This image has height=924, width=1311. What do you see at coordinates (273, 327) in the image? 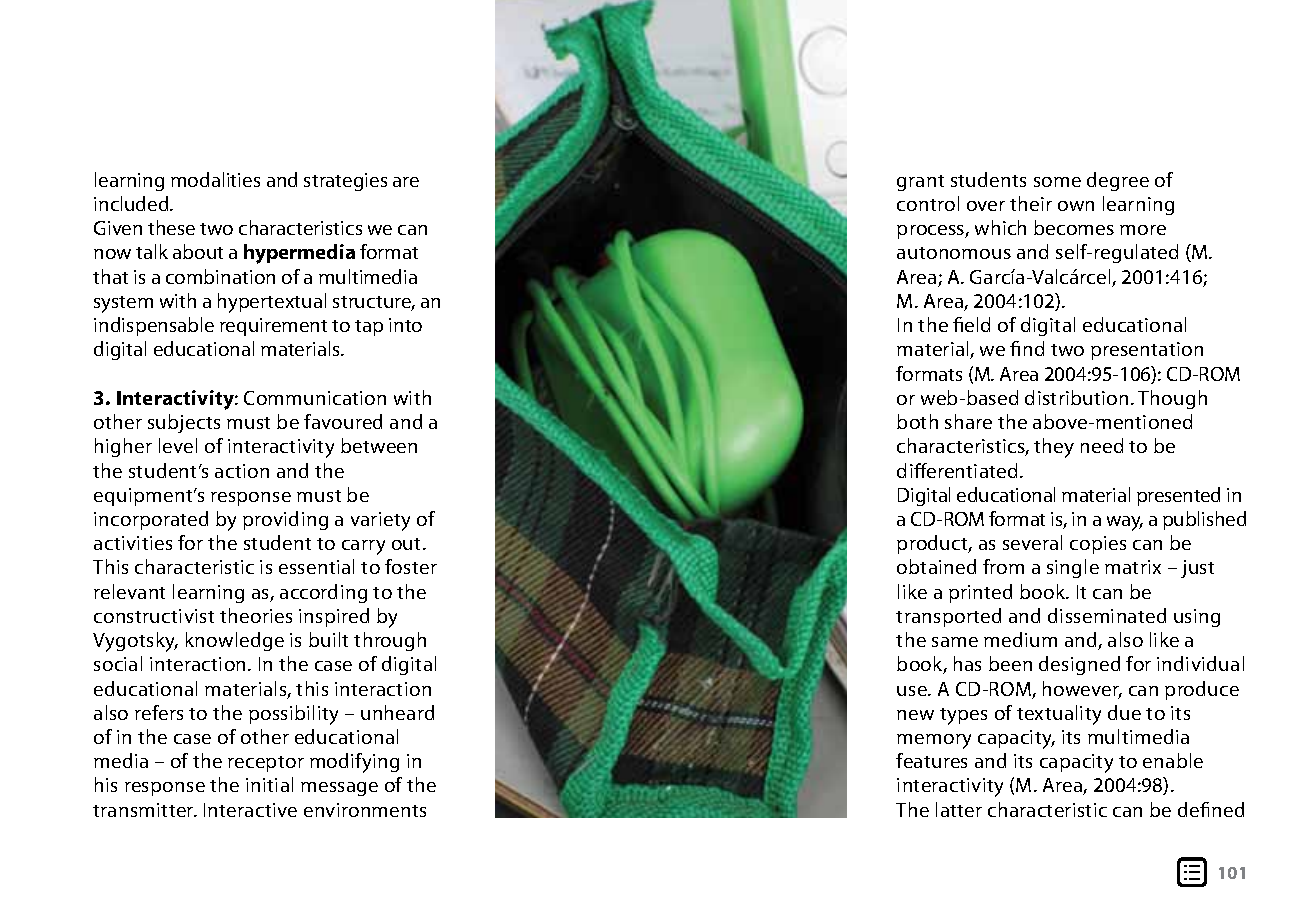
I see `requirement` at bounding box center [273, 327].
